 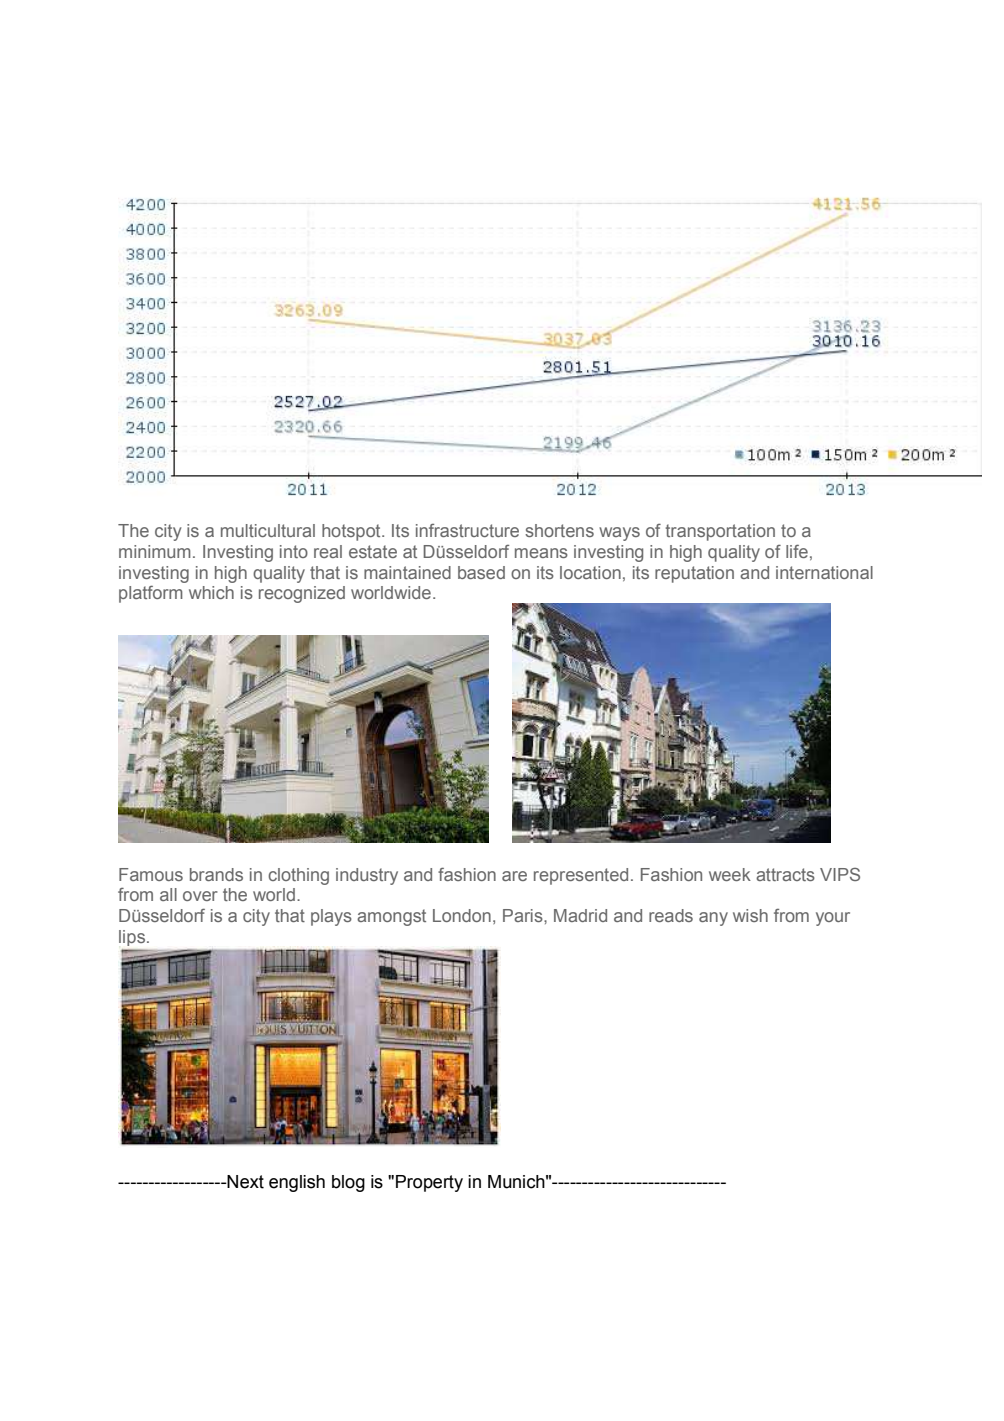 I want to click on life, so click(x=797, y=551).
